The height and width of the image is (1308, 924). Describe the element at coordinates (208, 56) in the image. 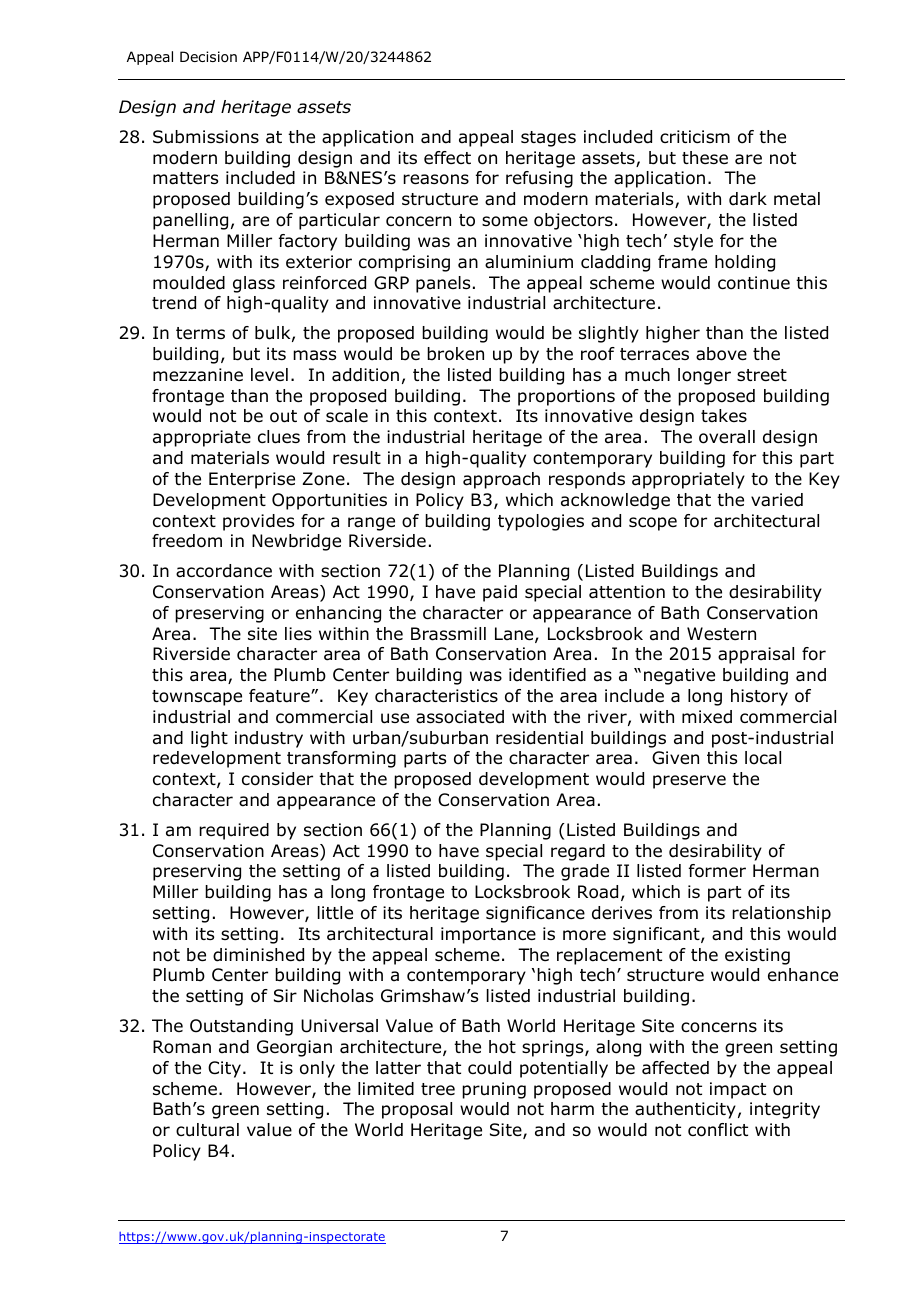

I see `Decision` at that location.
